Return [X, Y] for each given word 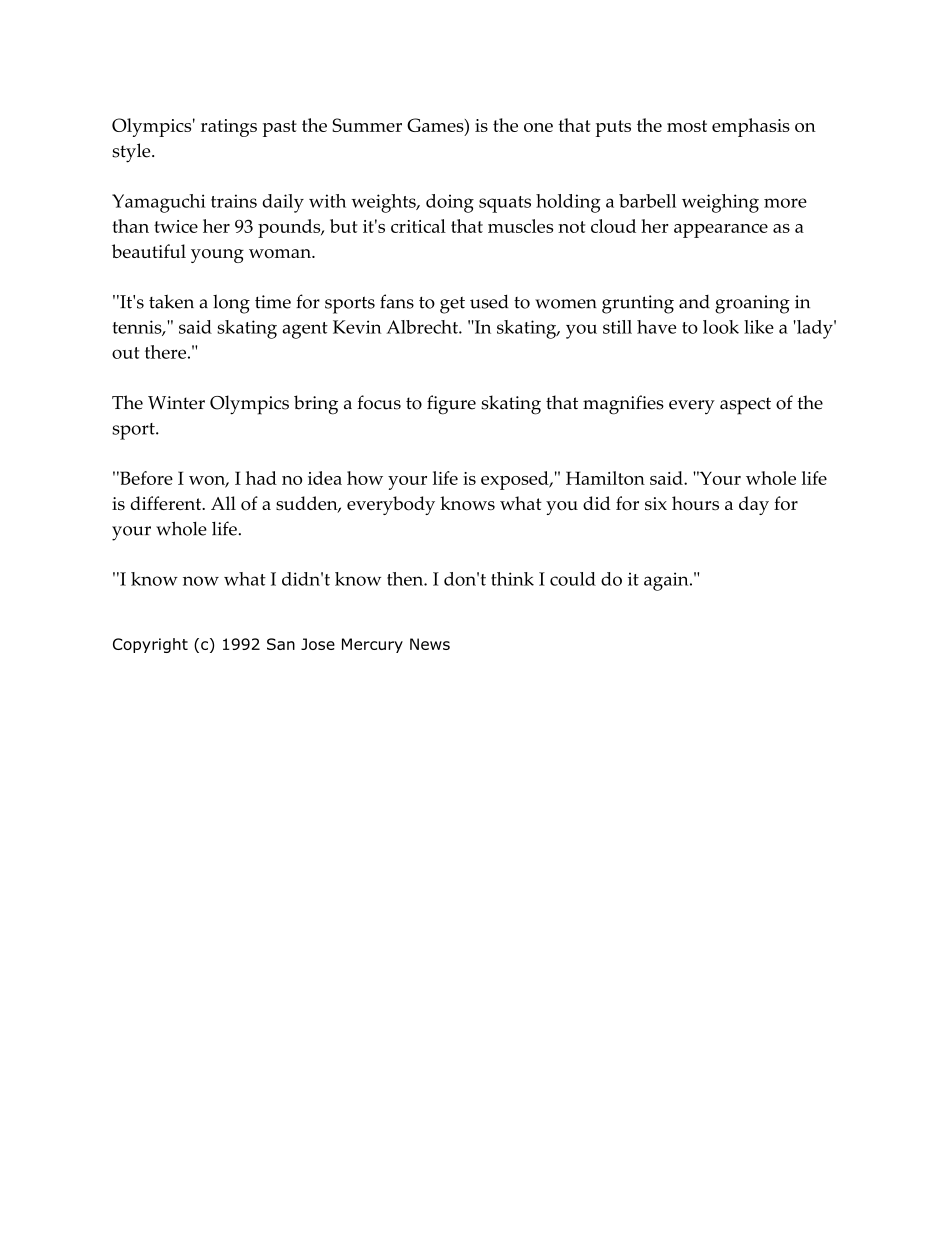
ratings [229, 128]
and [694, 302]
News [430, 644]
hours [695, 503]
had [261, 478]
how [365, 478]
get [452, 305]
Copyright [150, 645]
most [687, 126]
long [231, 304]
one [538, 127]
